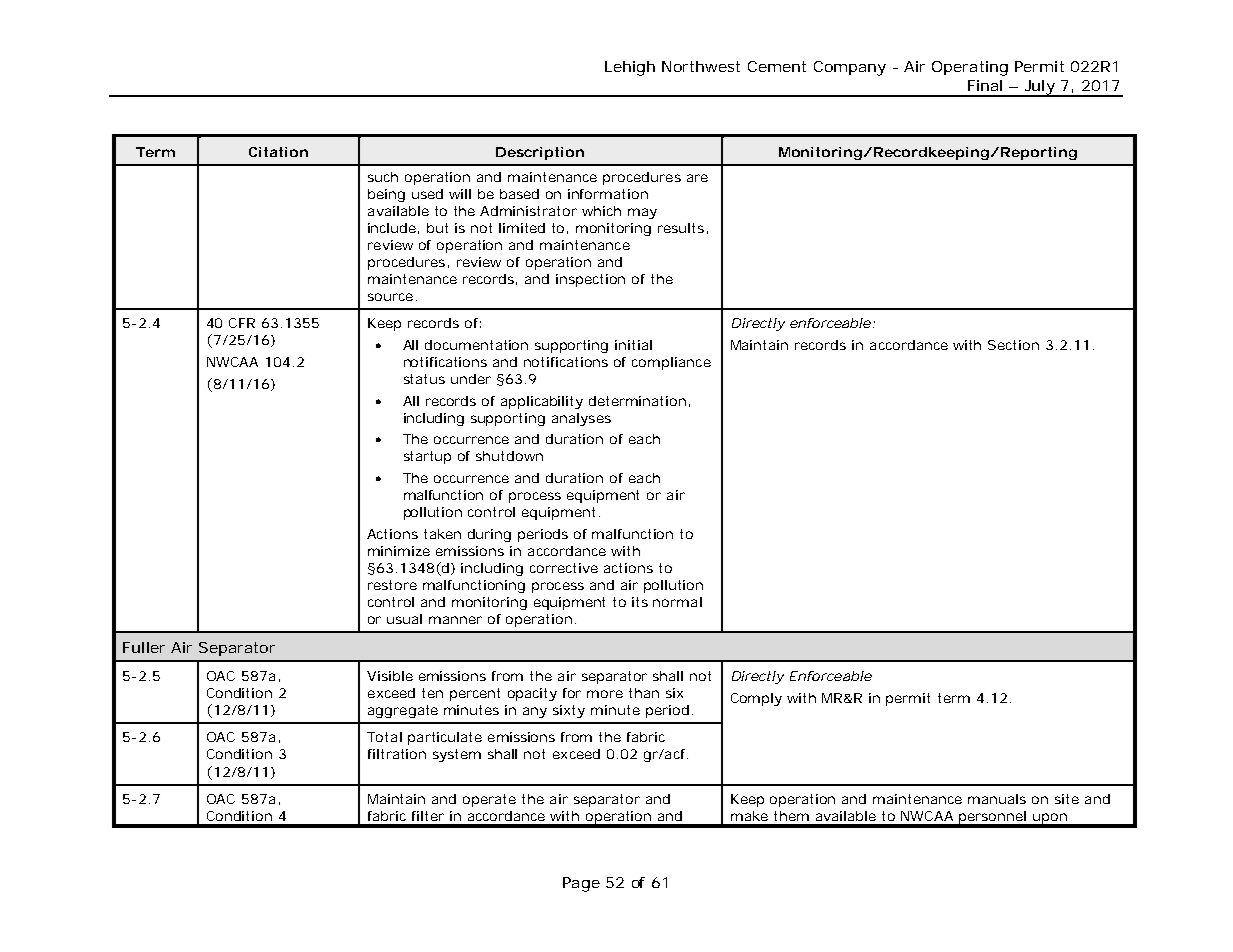 The width and height of the document is (1233, 952). What do you see at coordinates (1013, 345) in the document?
I see `Section` at bounding box center [1013, 345].
